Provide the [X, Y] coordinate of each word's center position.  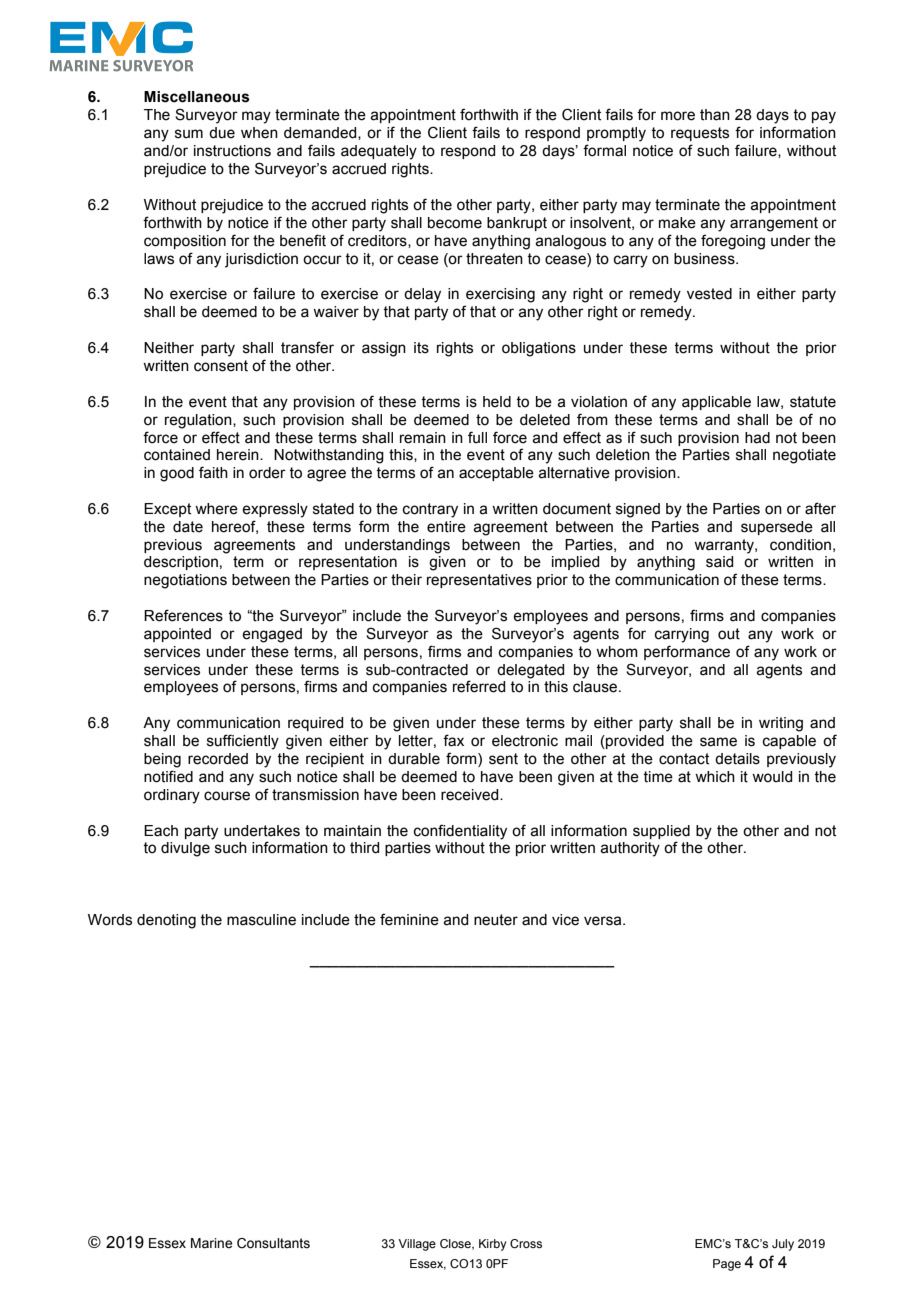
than [715, 115]
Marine [211, 1243]
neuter [496, 920]
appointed [177, 635]
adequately [379, 152]
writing [781, 724]
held [497, 402]
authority [630, 849]
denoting [166, 921]
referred [479, 686]
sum [189, 134]
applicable [716, 403]
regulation [199, 421]
